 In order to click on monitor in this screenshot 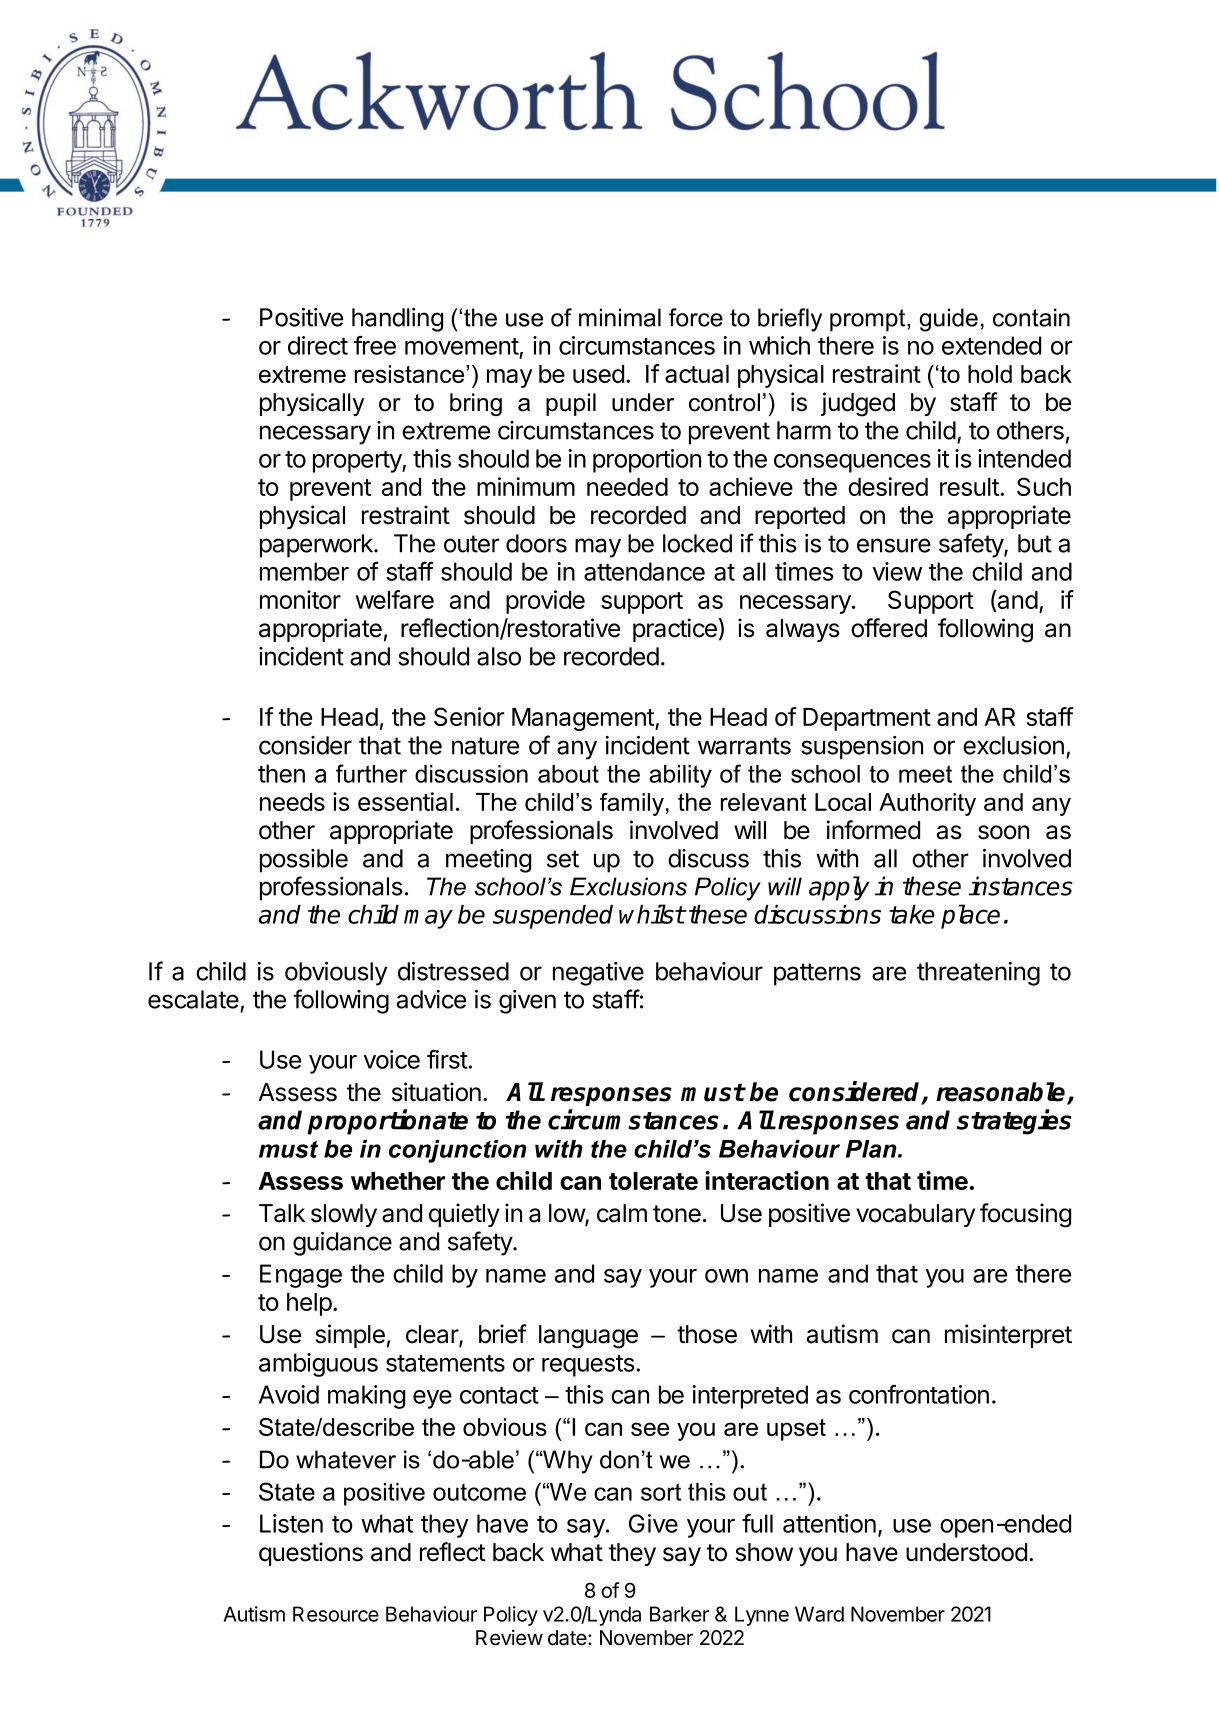, I will do `click(300, 599)`.
